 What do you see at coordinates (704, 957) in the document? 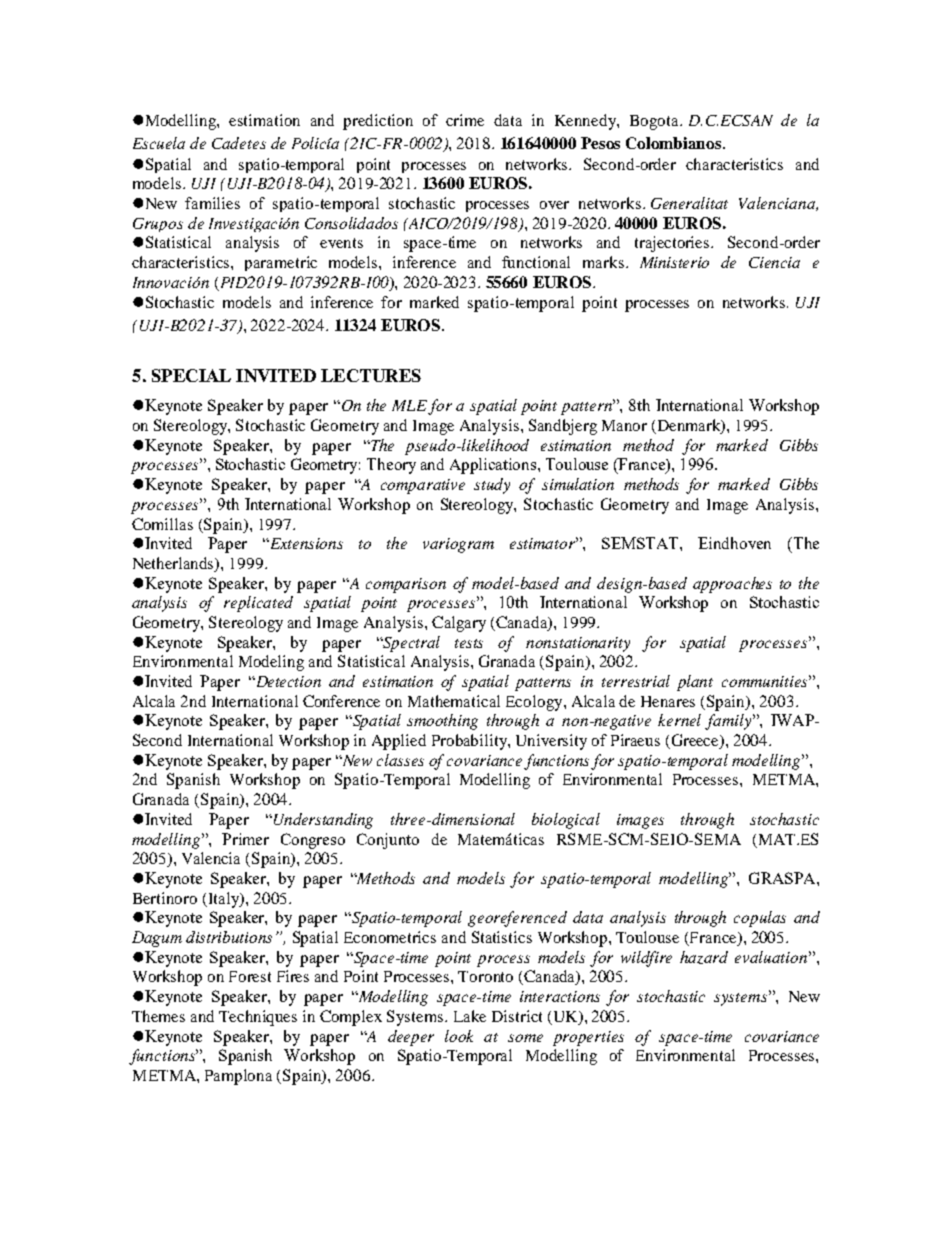
I see `hazard` at bounding box center [704, 957].
